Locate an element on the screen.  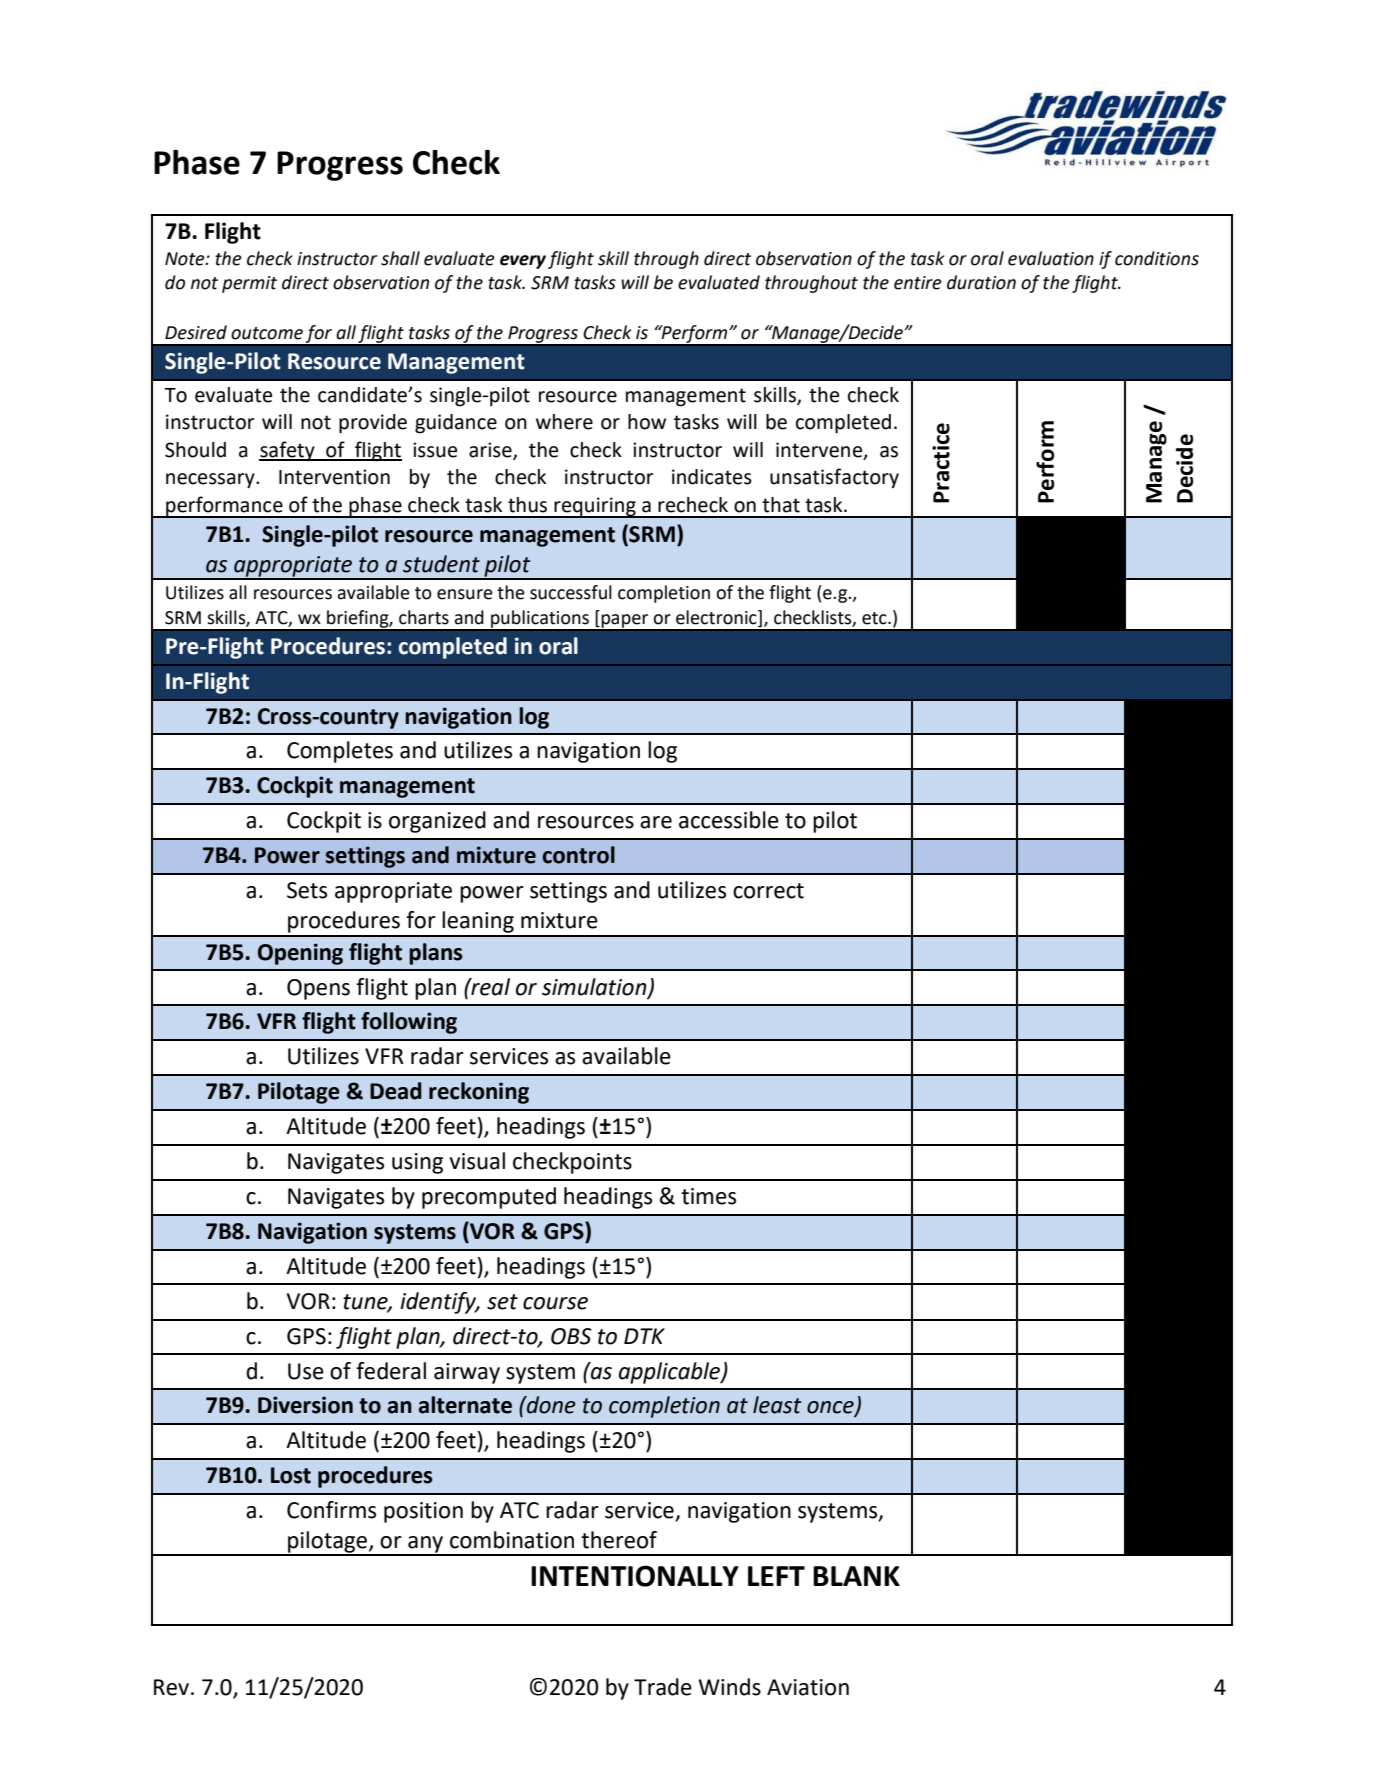
least is located at coordinates (777, 1405).
